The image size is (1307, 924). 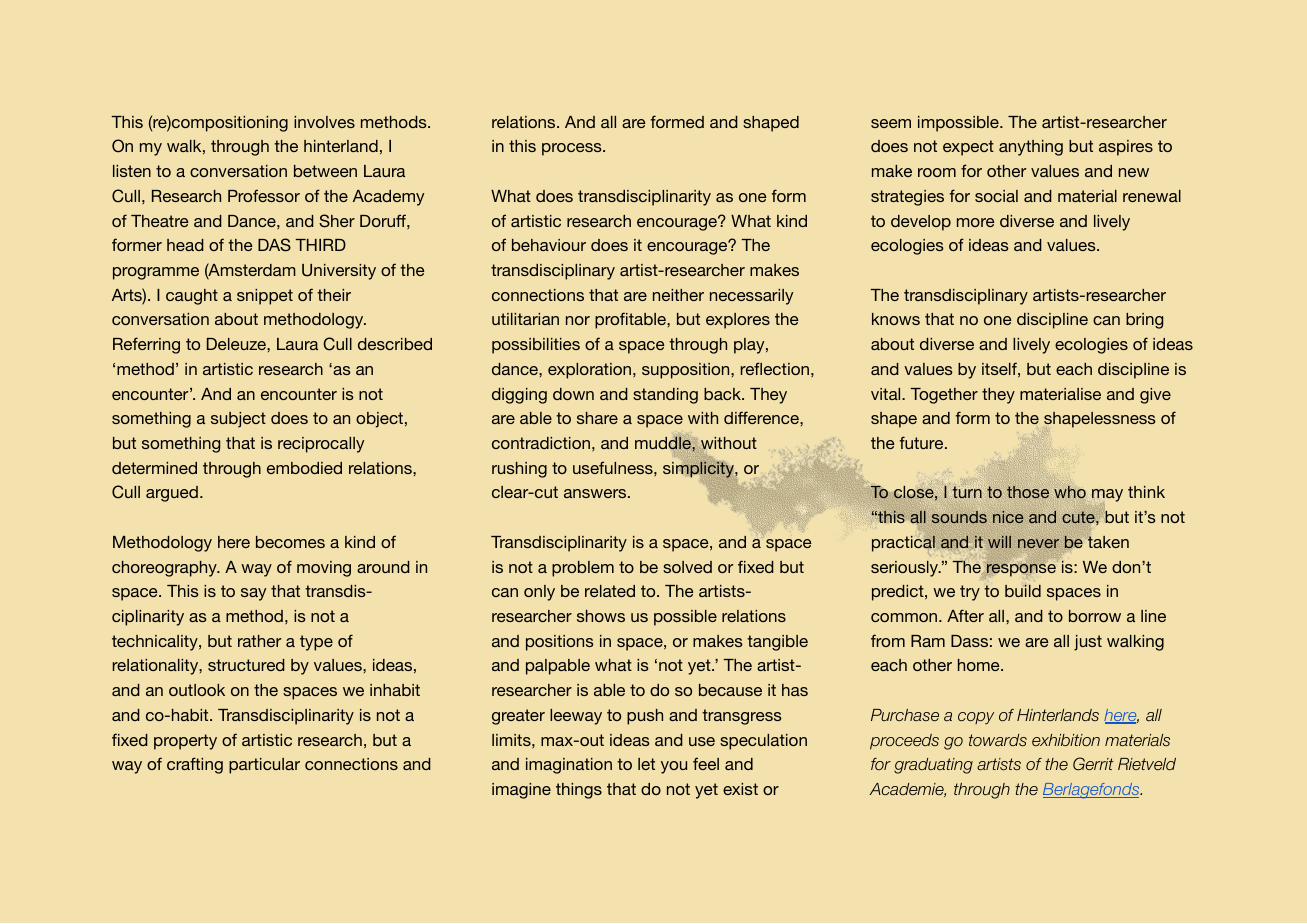 I want to click on particular, so click(x=264, y=766).
